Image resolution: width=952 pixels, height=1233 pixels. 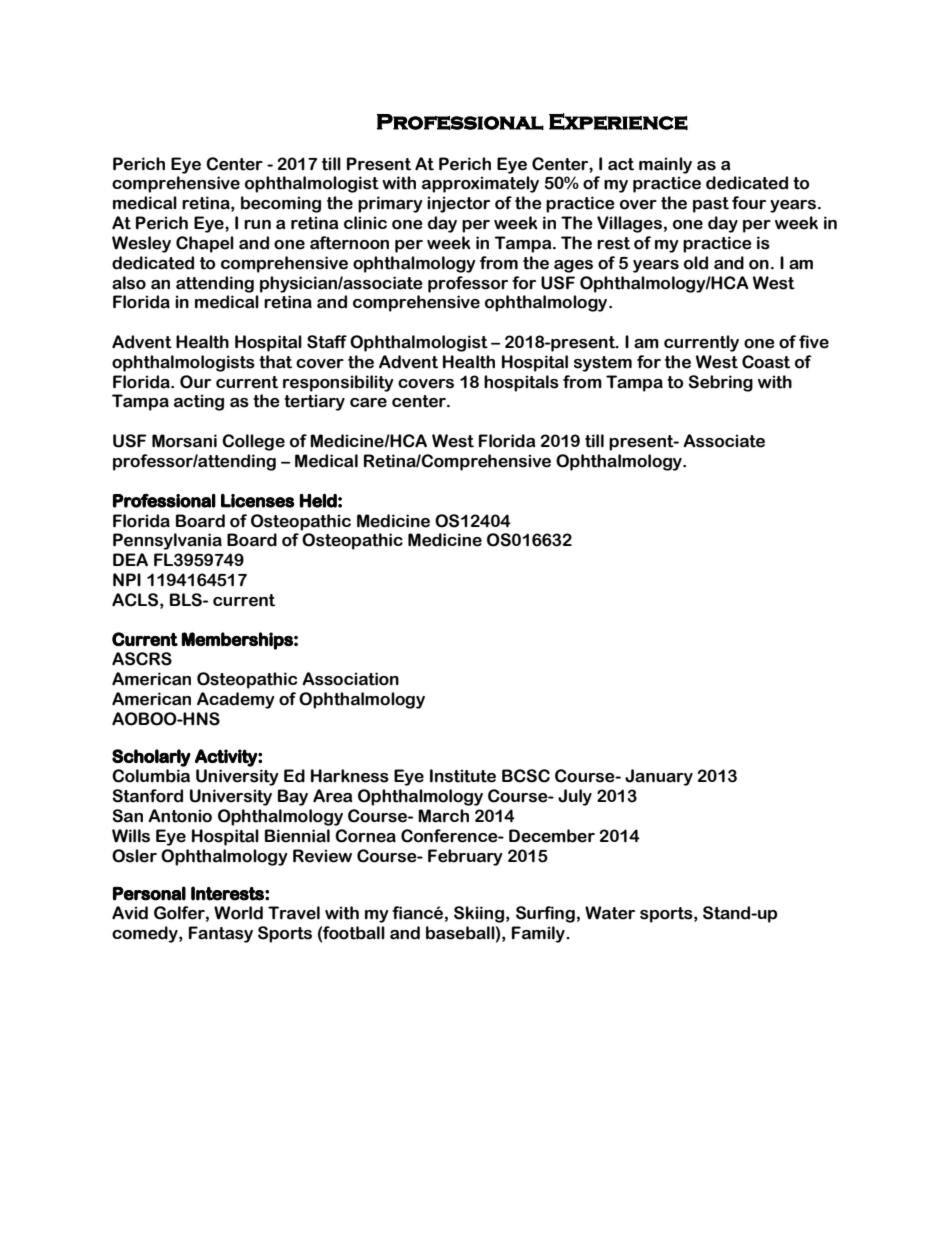 I want to click on Water, so click(x=610, y=913).
